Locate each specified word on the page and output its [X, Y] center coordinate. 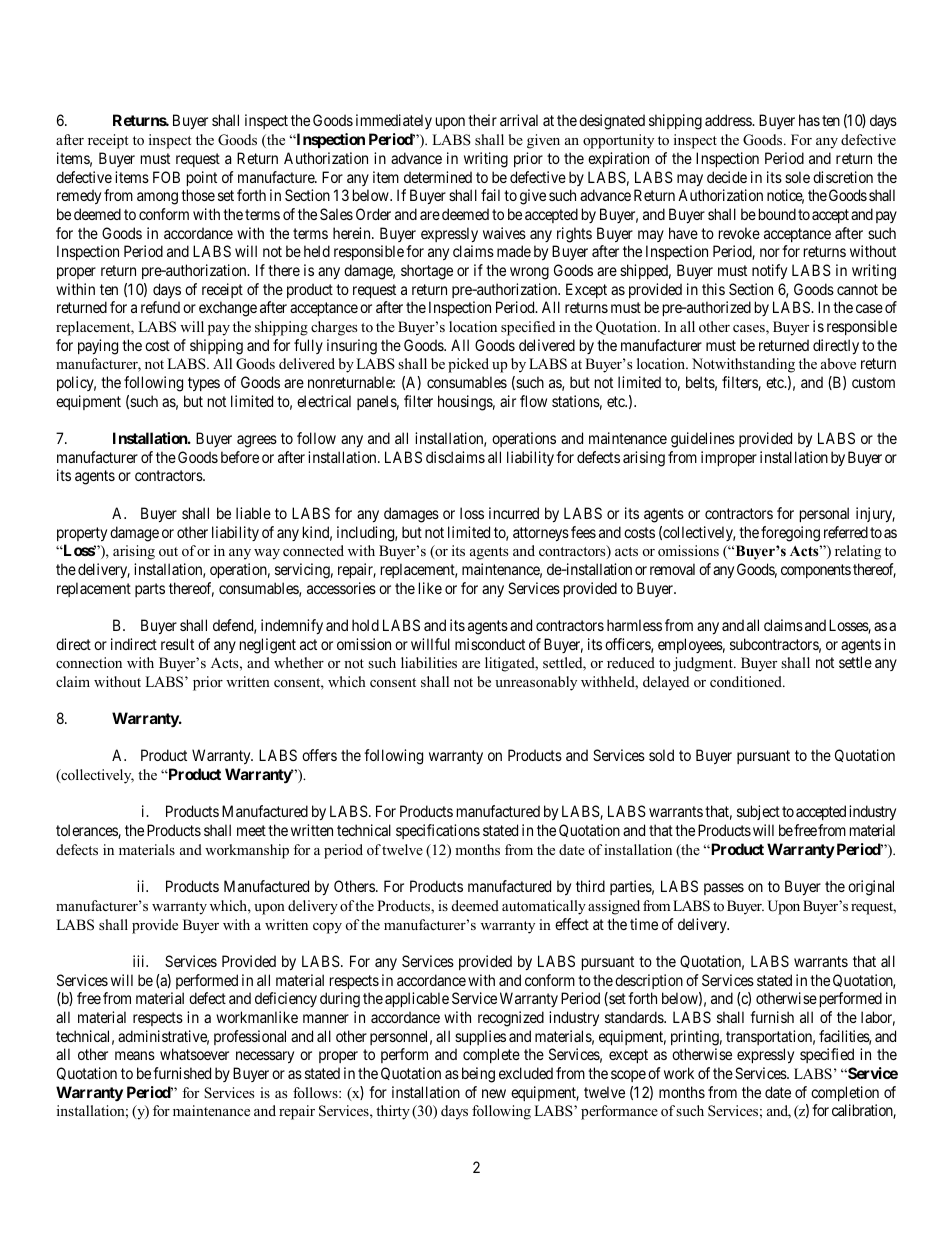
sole [797, 177]
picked [468, 365]
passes [724, 889]
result [177, 644]
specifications [438, 831]
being [478, 1075]
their [482, 120]
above [838, 363]
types [204, 384]
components [816, 571]
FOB [166, 177]
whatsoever [194, 1054]
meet [251, 830]
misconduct [490, 644]
